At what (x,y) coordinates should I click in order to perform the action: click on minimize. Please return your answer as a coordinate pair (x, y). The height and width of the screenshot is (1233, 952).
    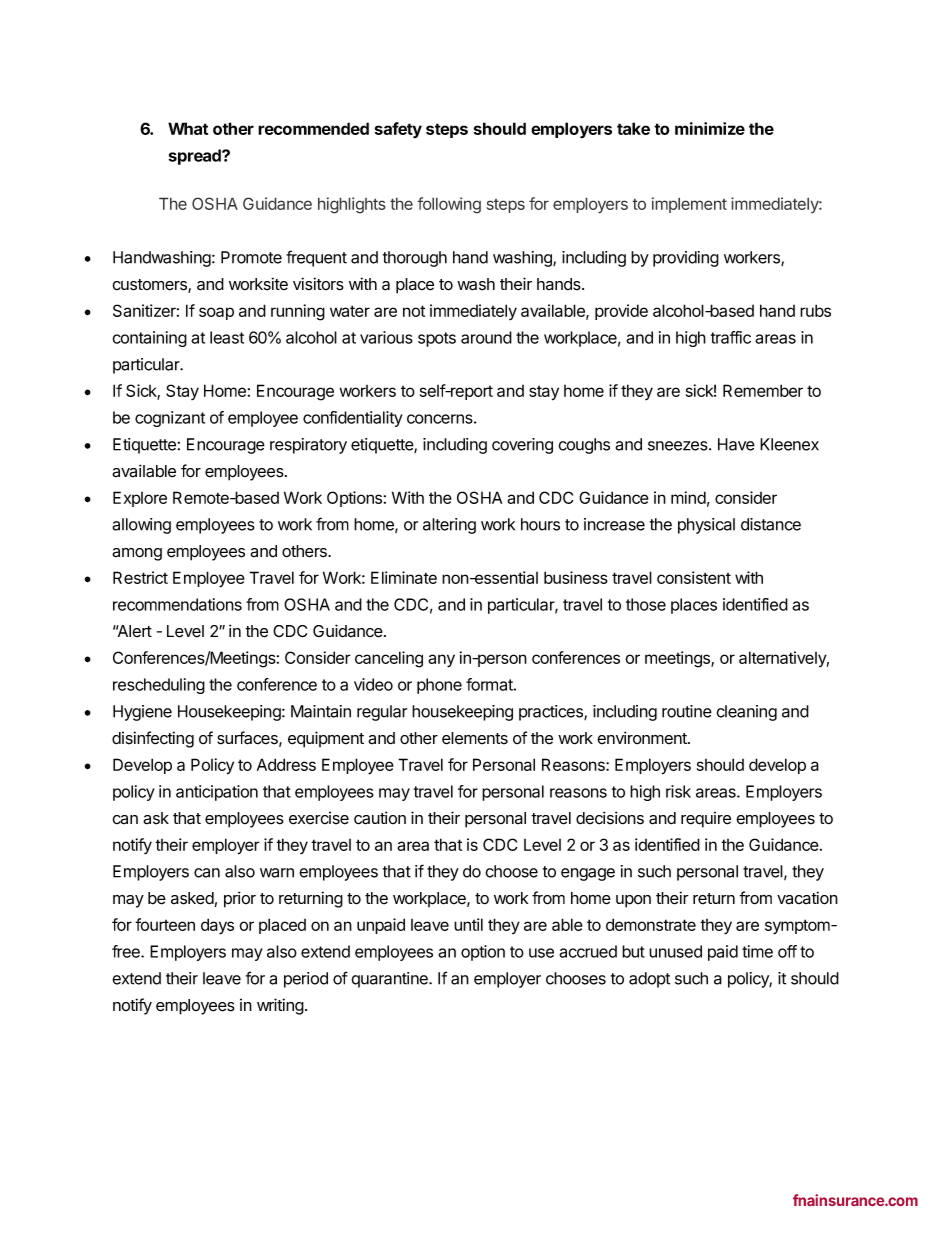
    Looking at the image, I should click on (710, 128).
